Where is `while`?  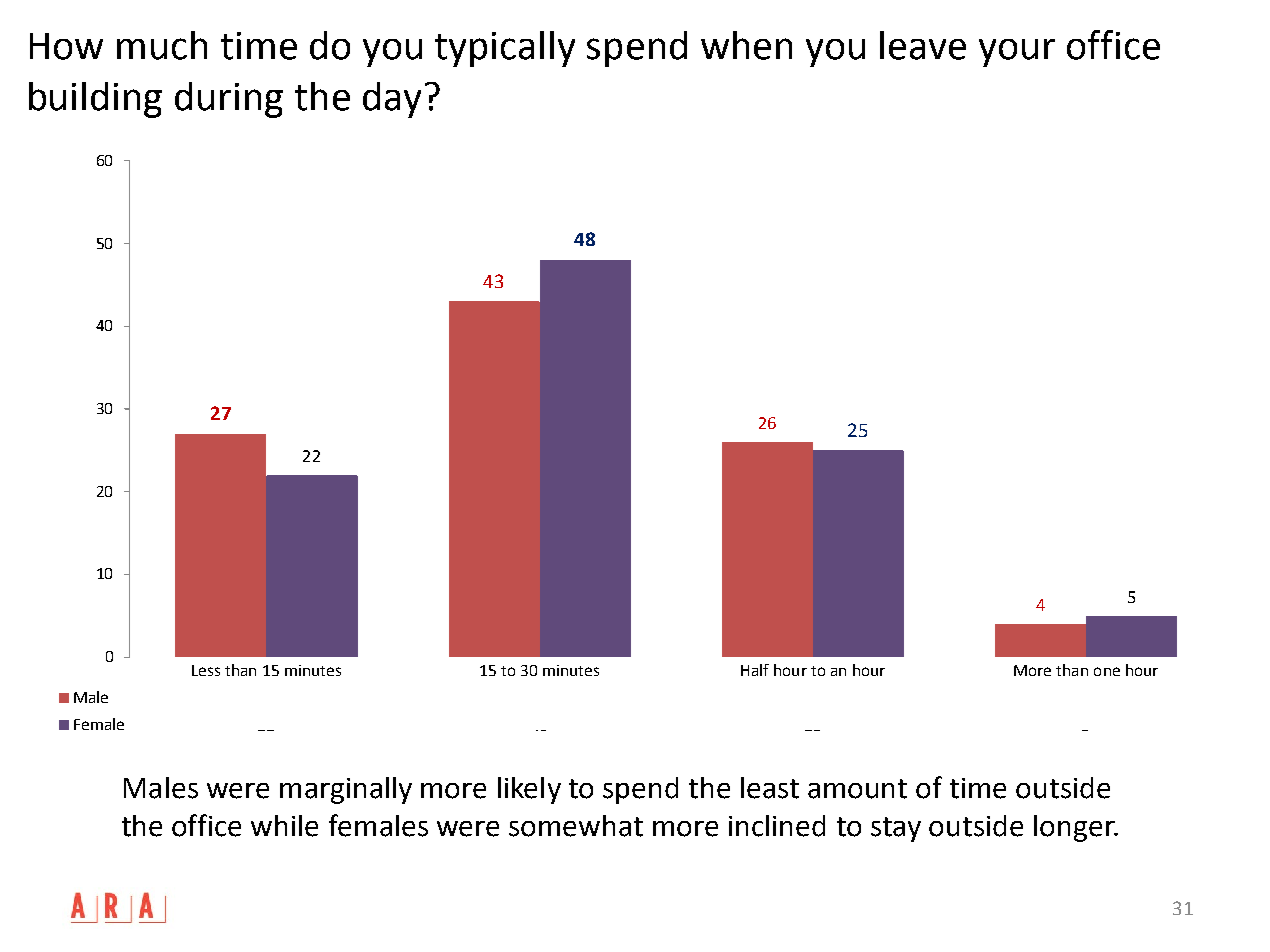
while is located at coordinates (284, 826).
